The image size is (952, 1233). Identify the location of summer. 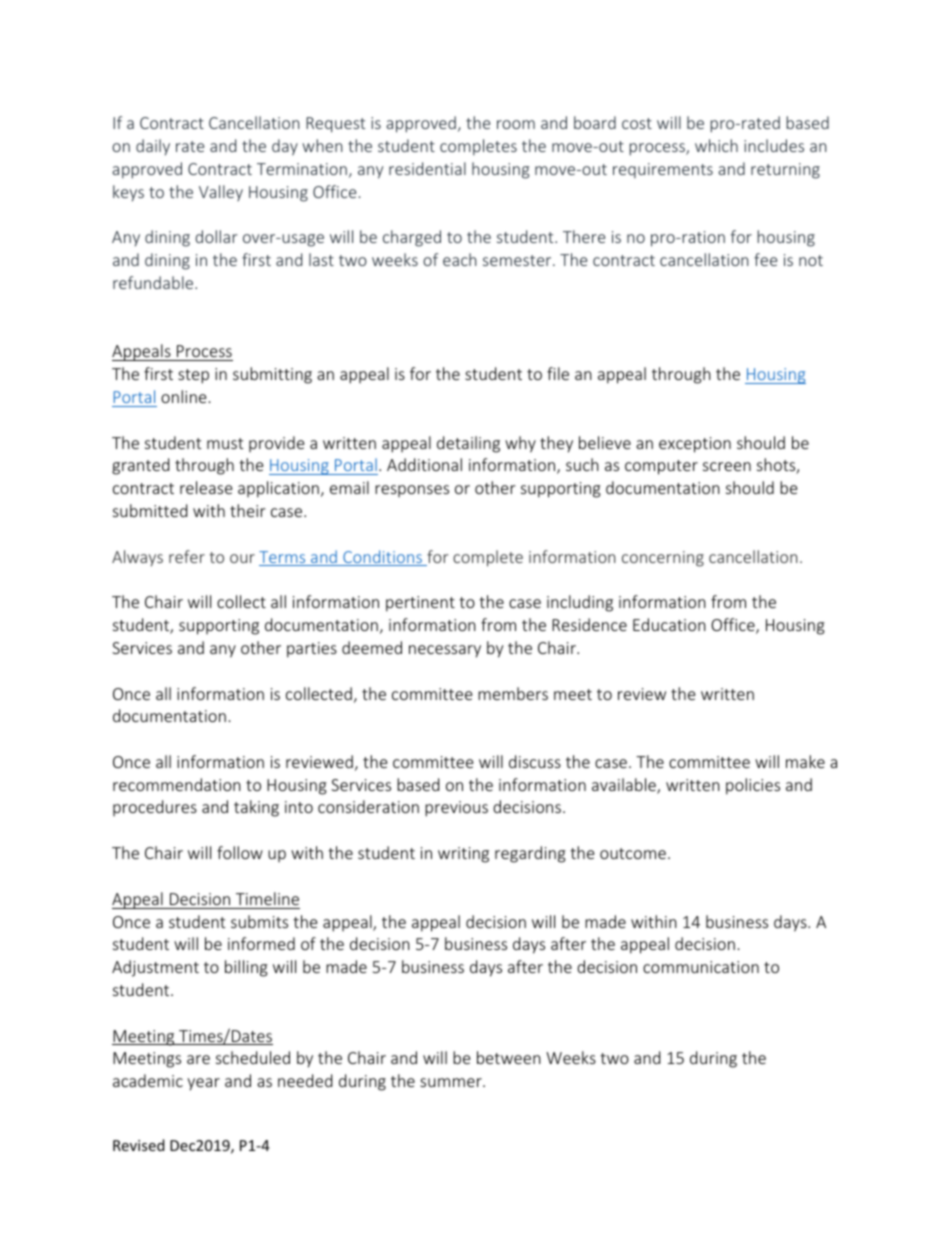
(452, 1082).
